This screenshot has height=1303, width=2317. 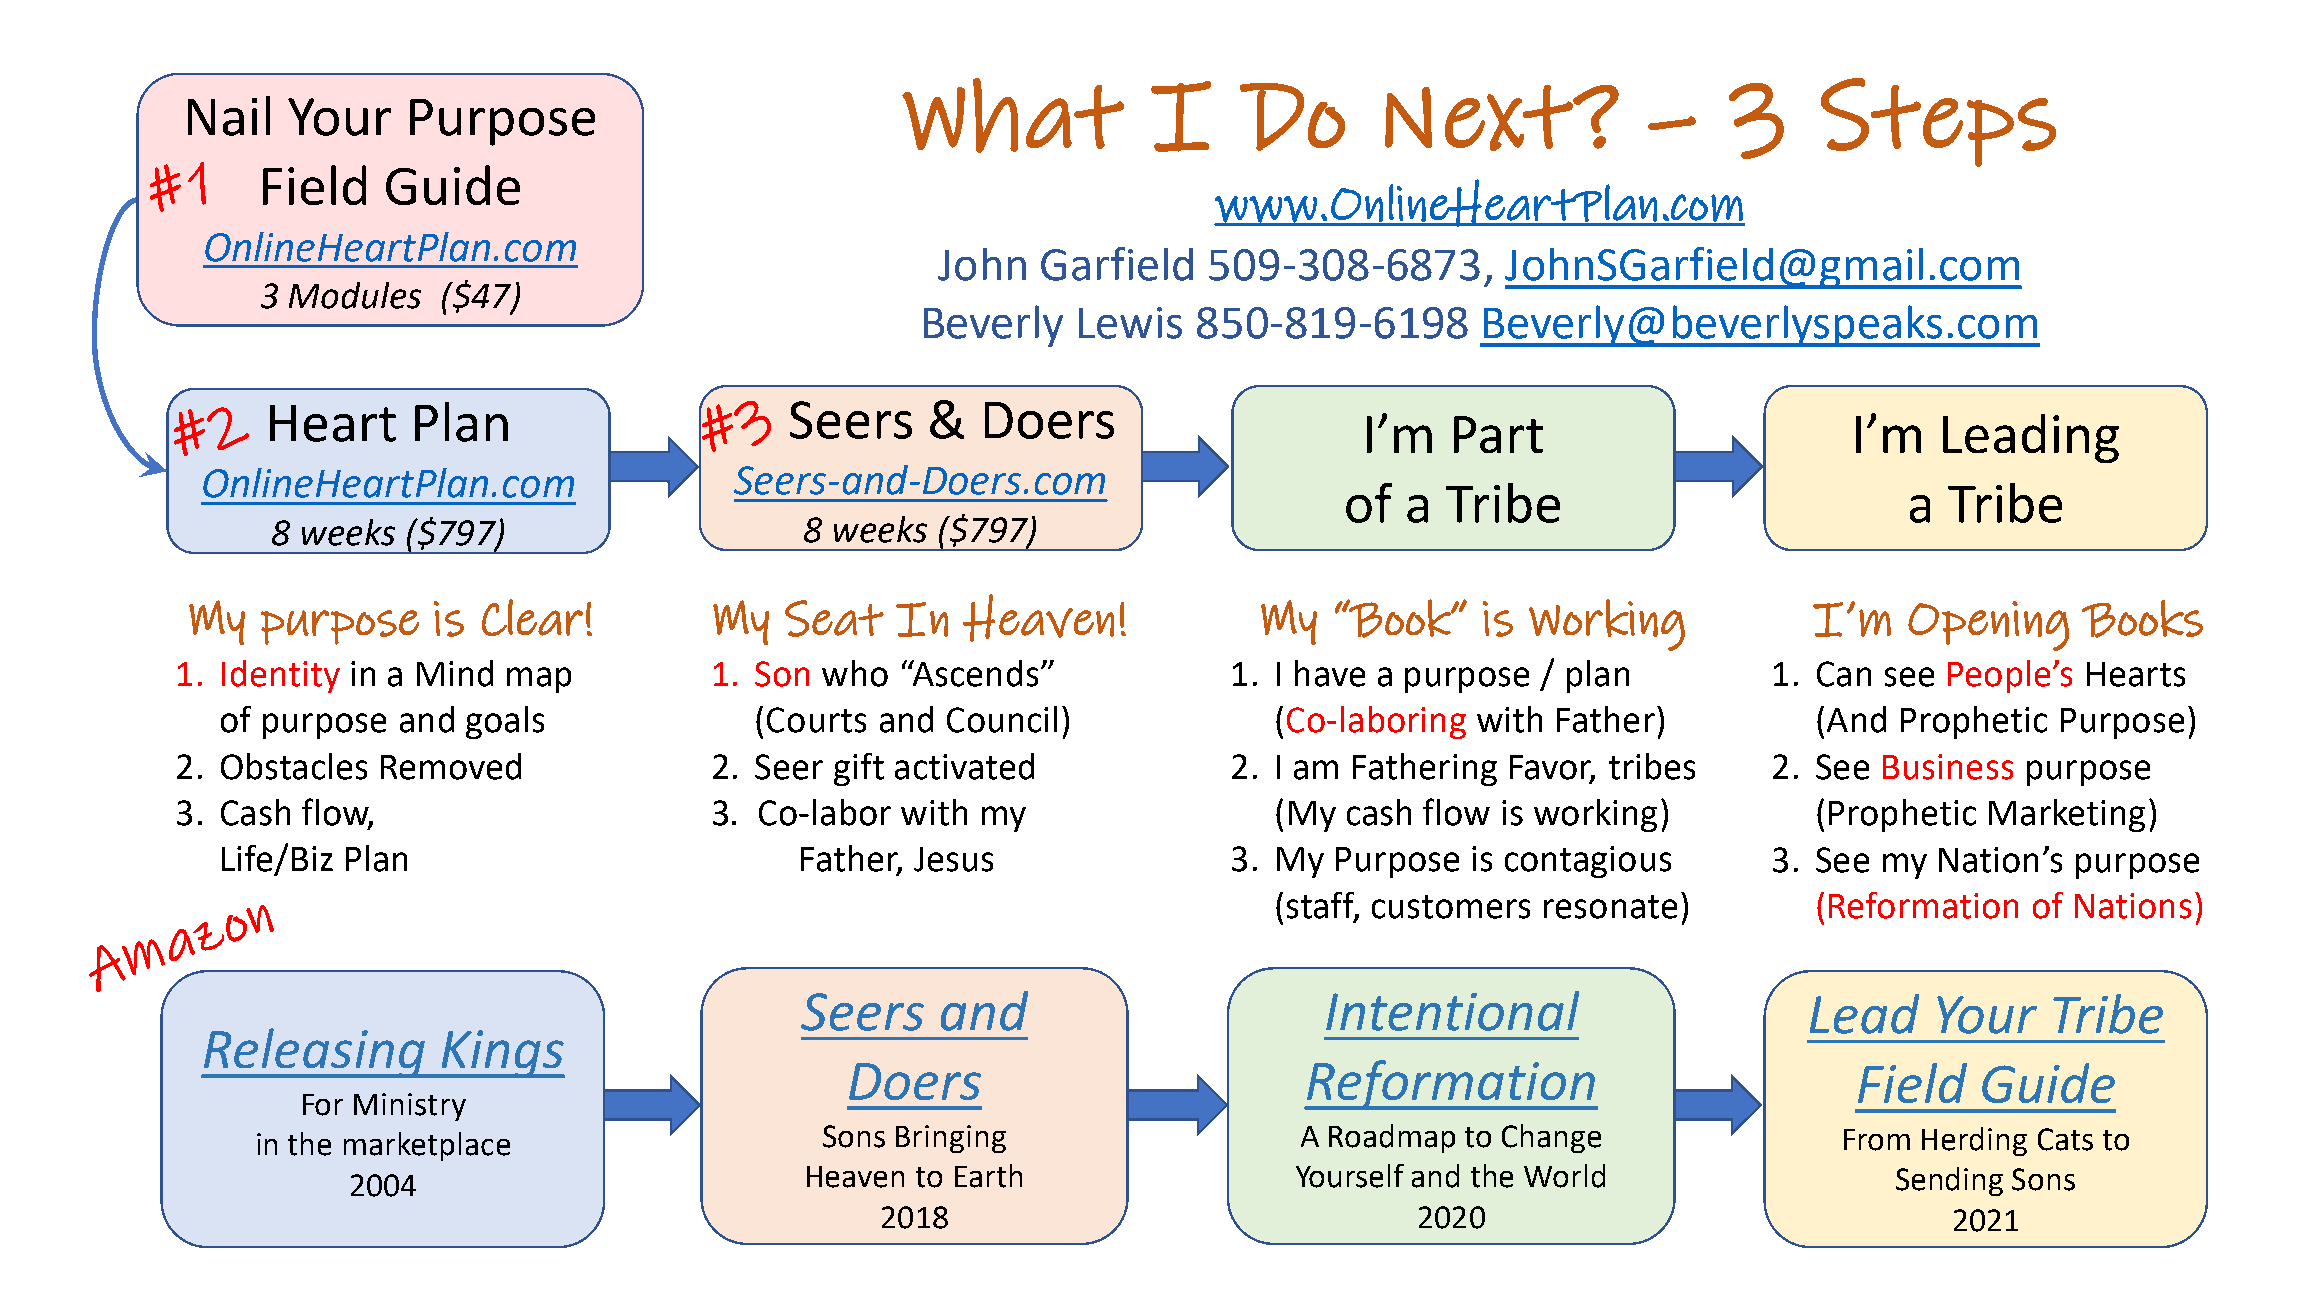 I want to click on Can, so click(x=1844, y=674).
